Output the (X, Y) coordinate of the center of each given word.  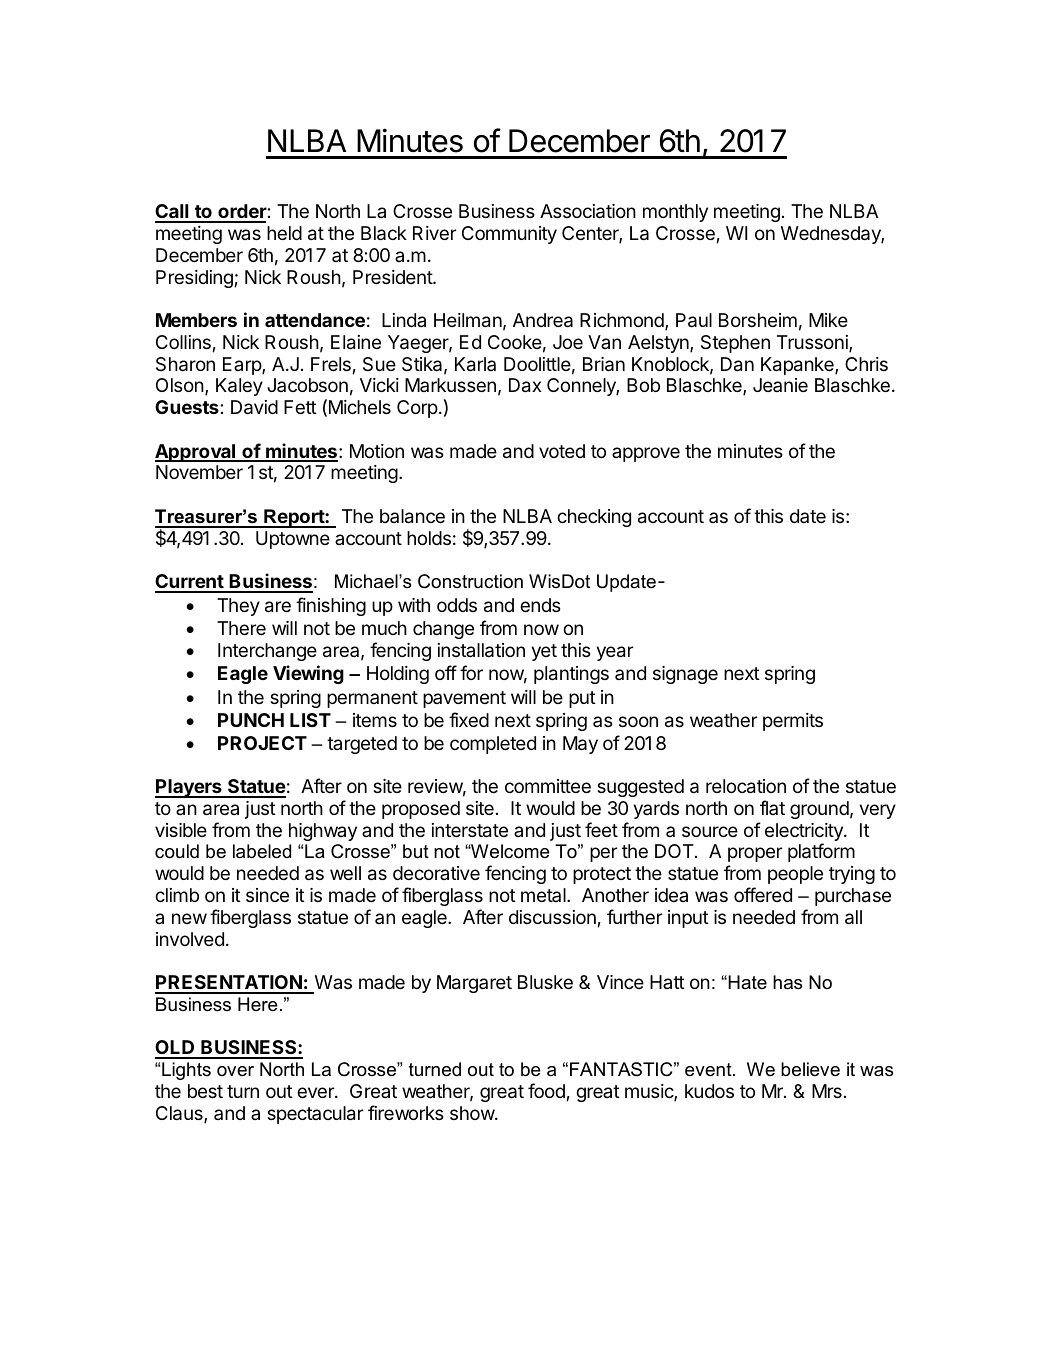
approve (646, 454)
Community (509, 235)
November (199, 472)
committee (548, 786)
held (284, 233)
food (546, 1090)
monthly (675, 213)
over (235, 1071)
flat (772, 807)
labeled (262, 851)
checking (594, 518)
